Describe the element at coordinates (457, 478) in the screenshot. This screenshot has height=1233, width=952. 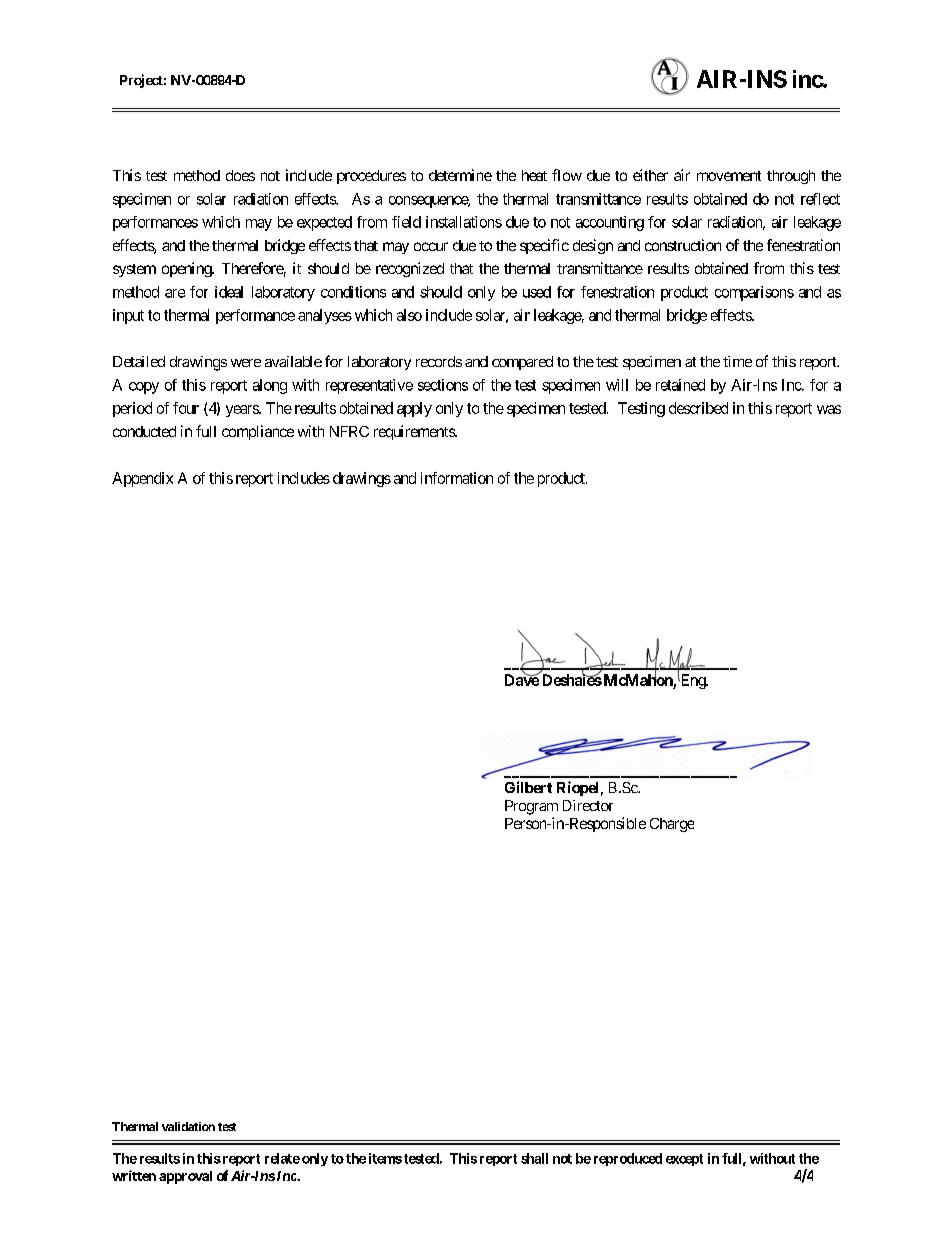
I see `information` at that location.
